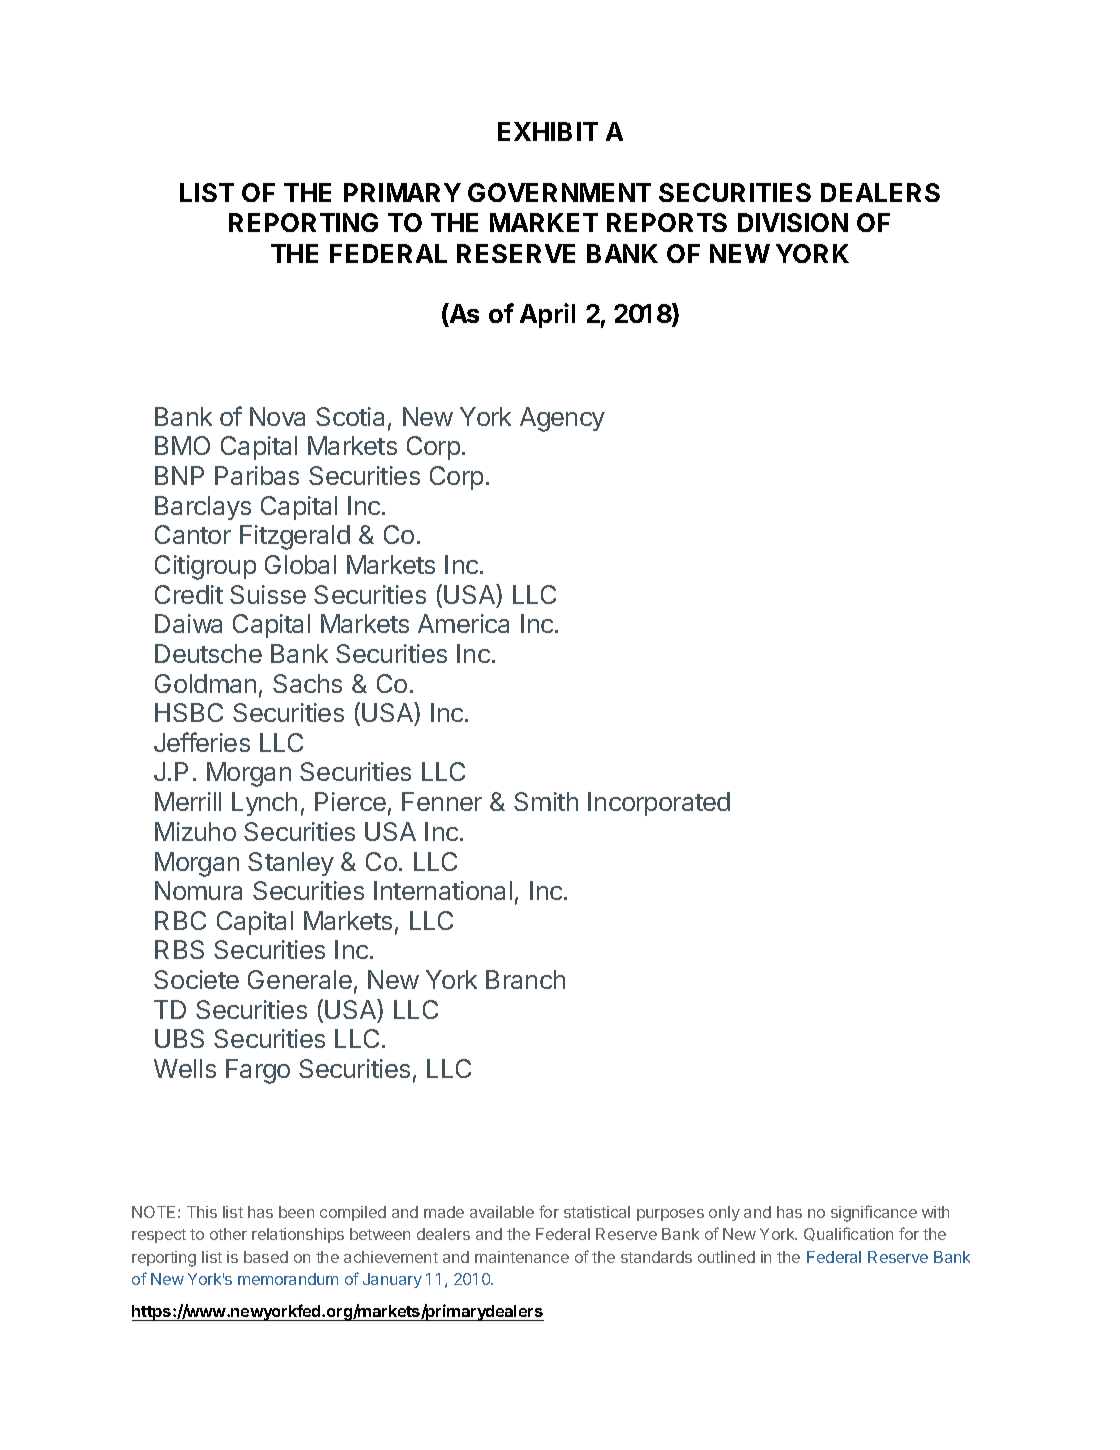  Describe the element at coordinates (463, 623) in the document. I see `America` at that location.
